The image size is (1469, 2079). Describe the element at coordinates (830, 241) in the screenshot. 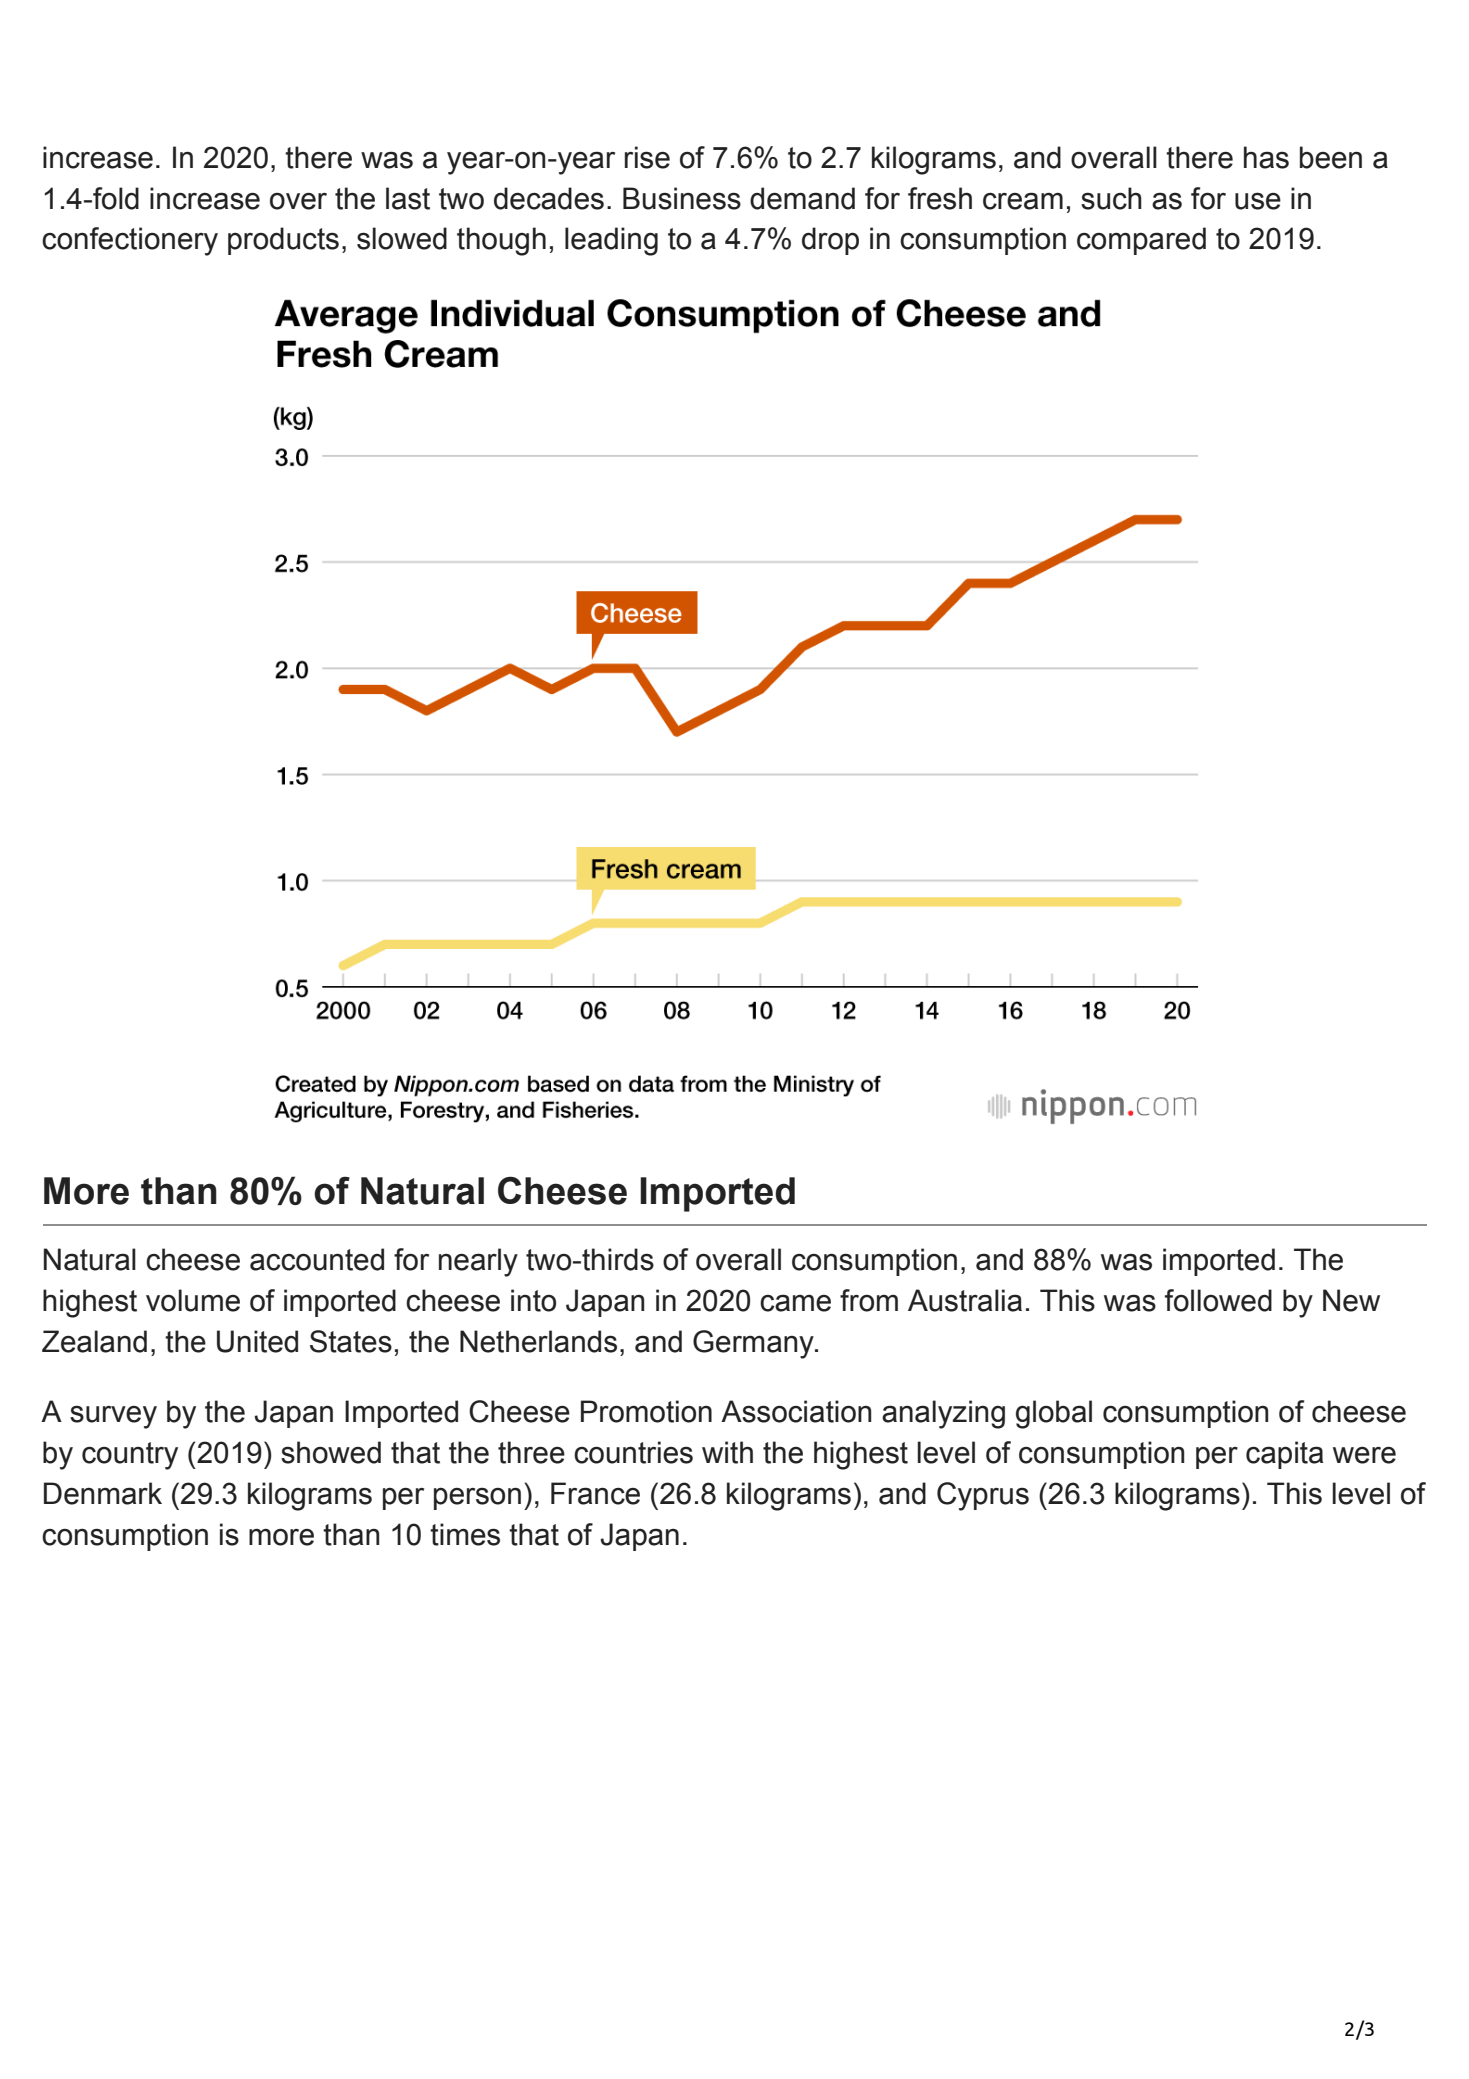

I see `drop` at that location.
